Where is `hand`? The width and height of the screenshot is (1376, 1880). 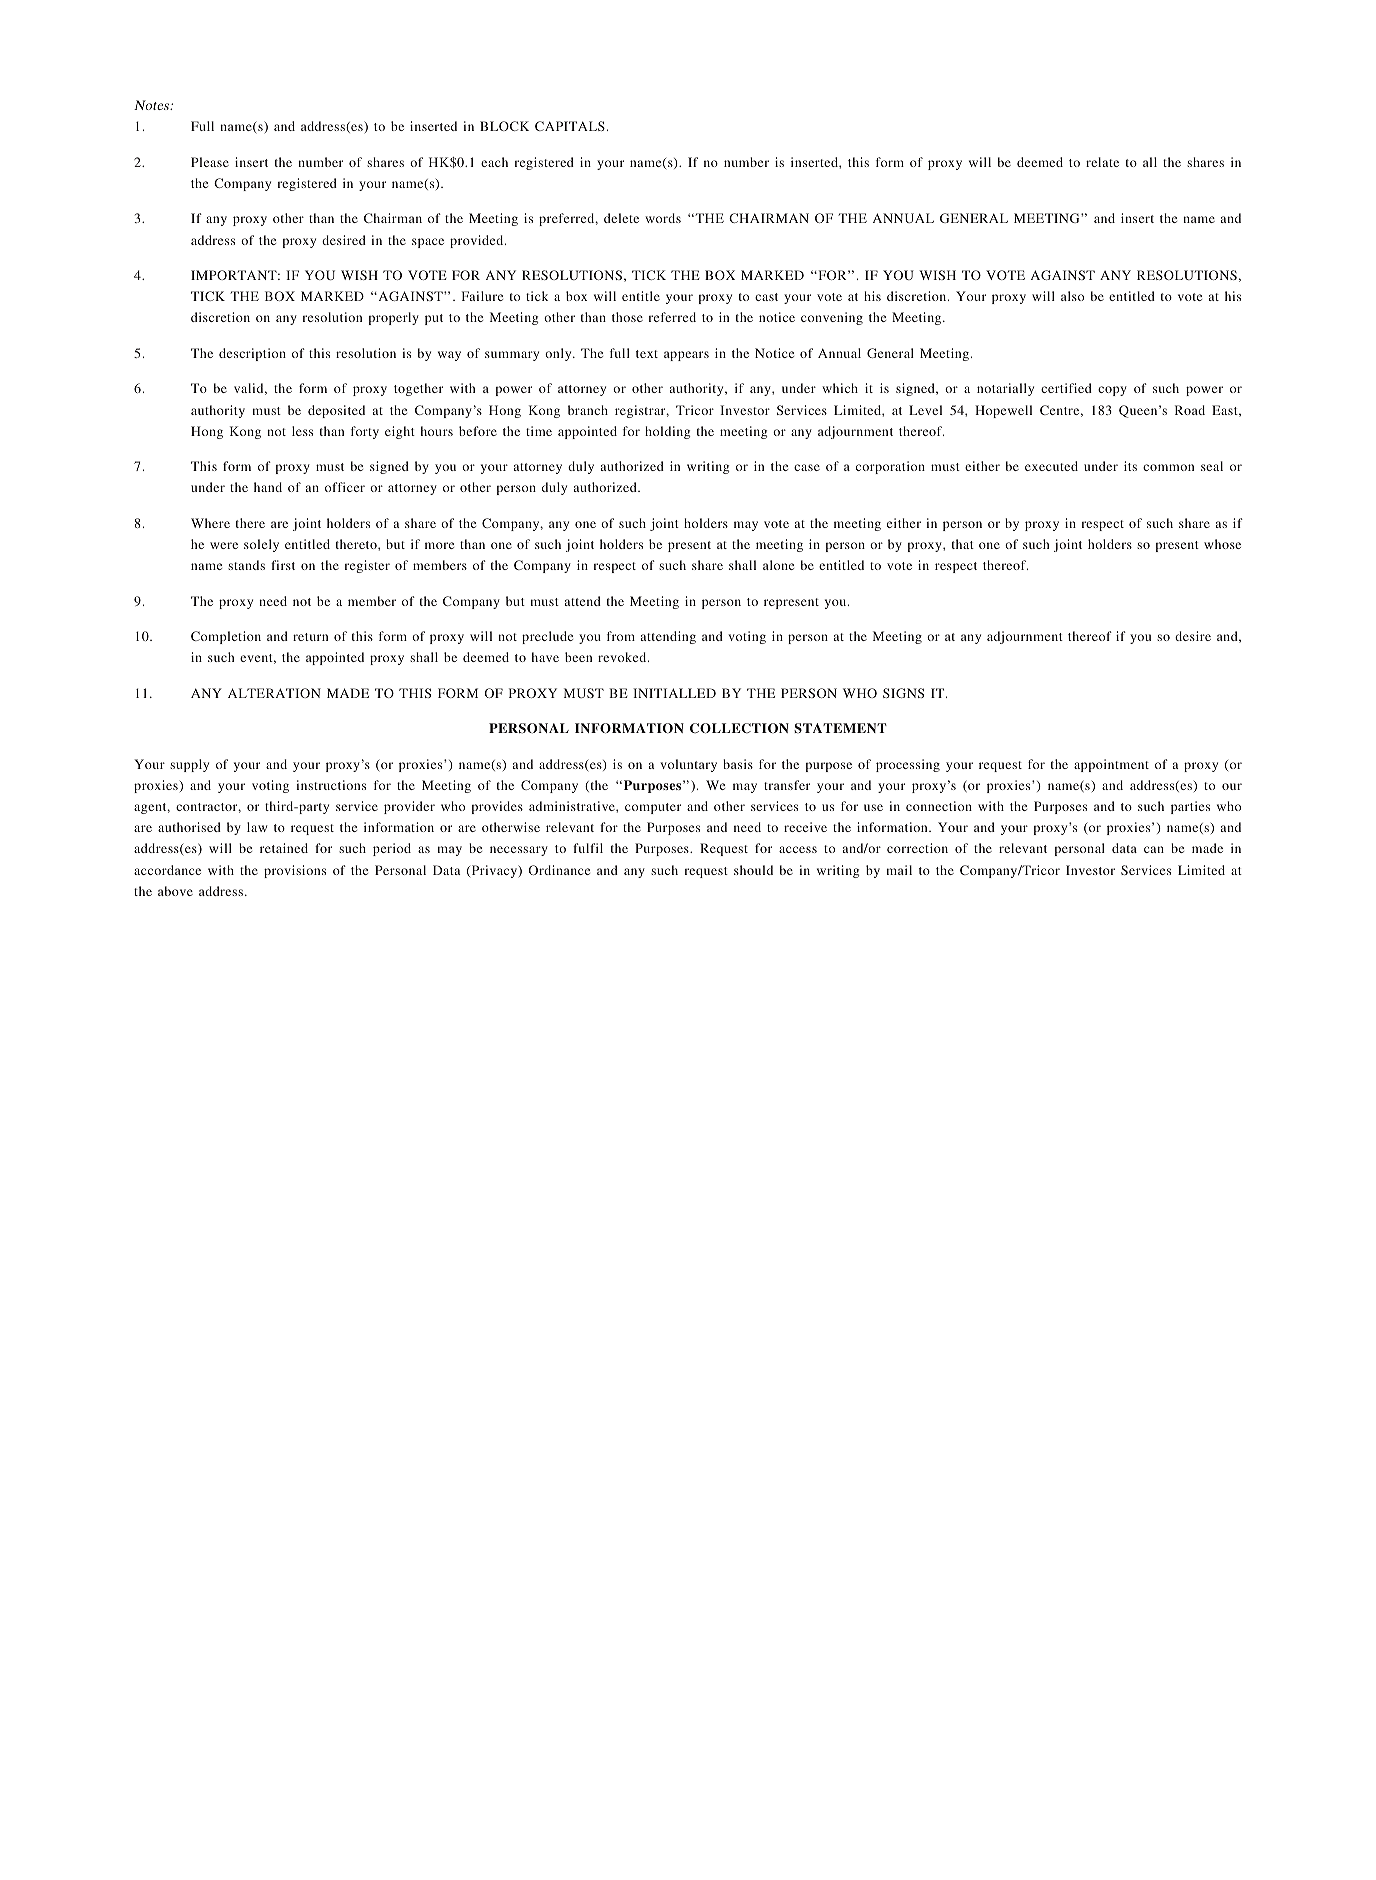
hand is located at coordinates (268, 487).
